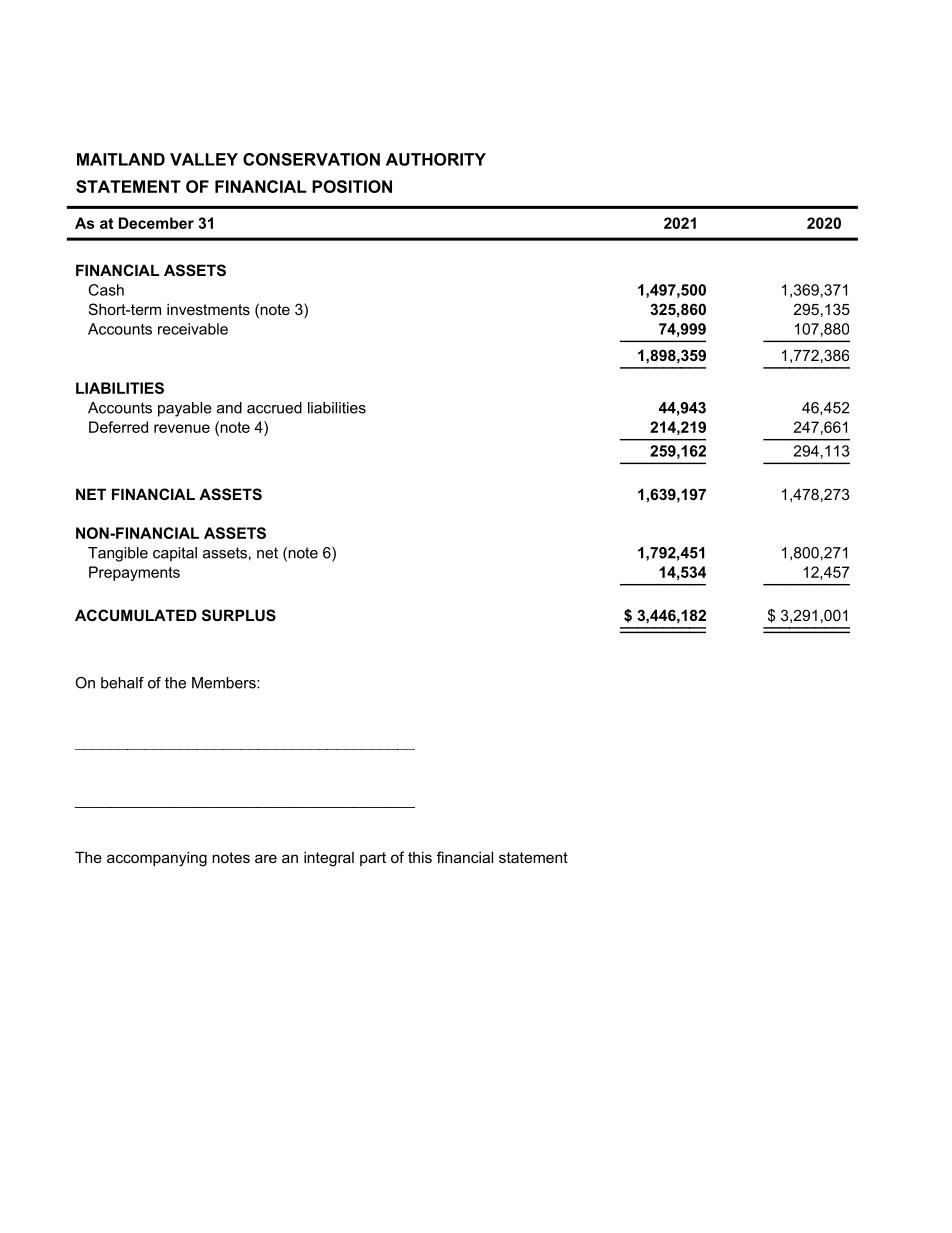 This page has height=1233, width=952. I want to click on POSITION, so click(352, 186).
